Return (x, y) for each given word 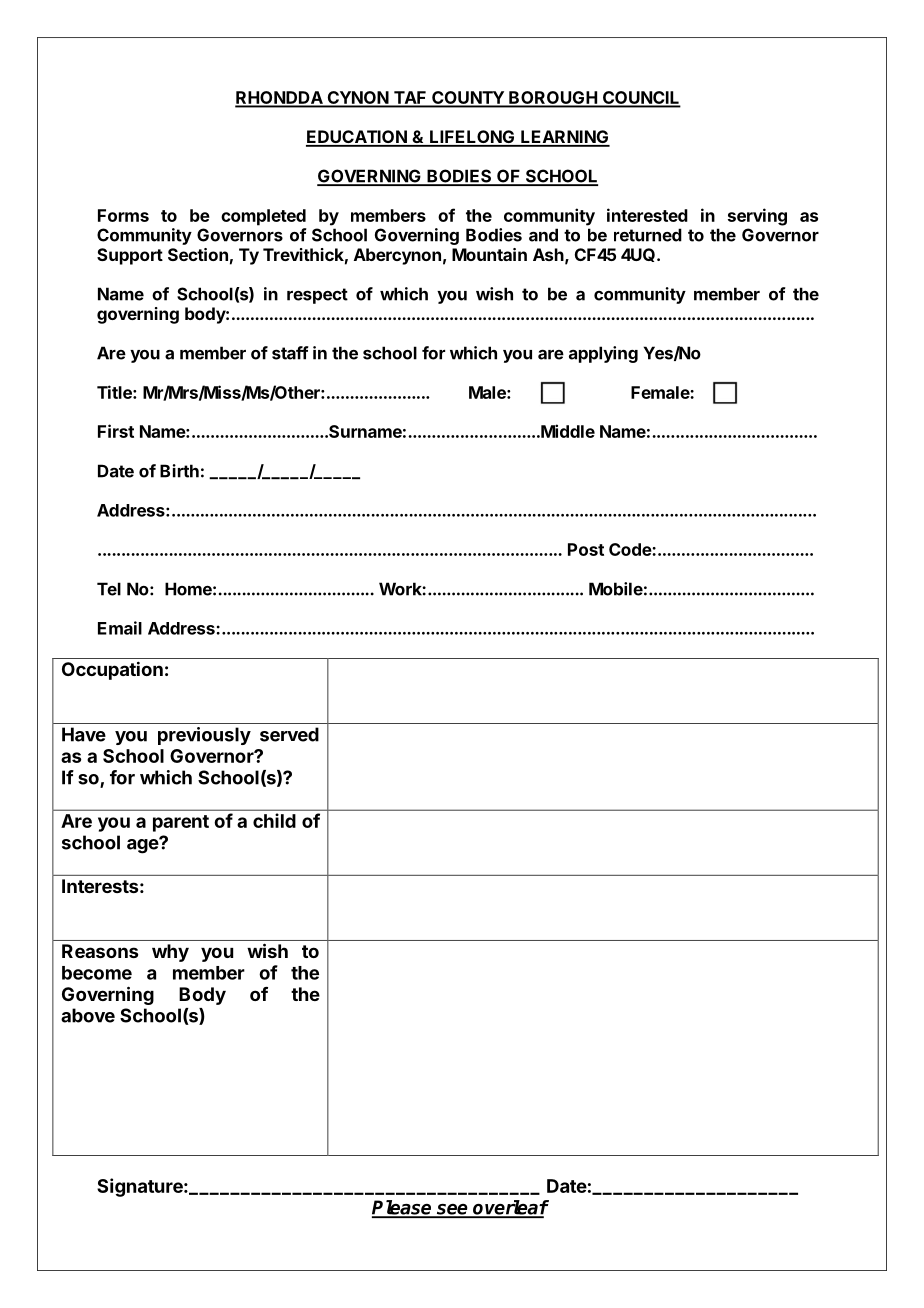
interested (647, 215)
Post (586, 549)
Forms (123, 215)
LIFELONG (472, 138)
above (88, 1015)
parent (181, 823)
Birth (179, 471)
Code (631, 549)
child (274, 820)
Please (403, 1208)
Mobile (616, 589)
